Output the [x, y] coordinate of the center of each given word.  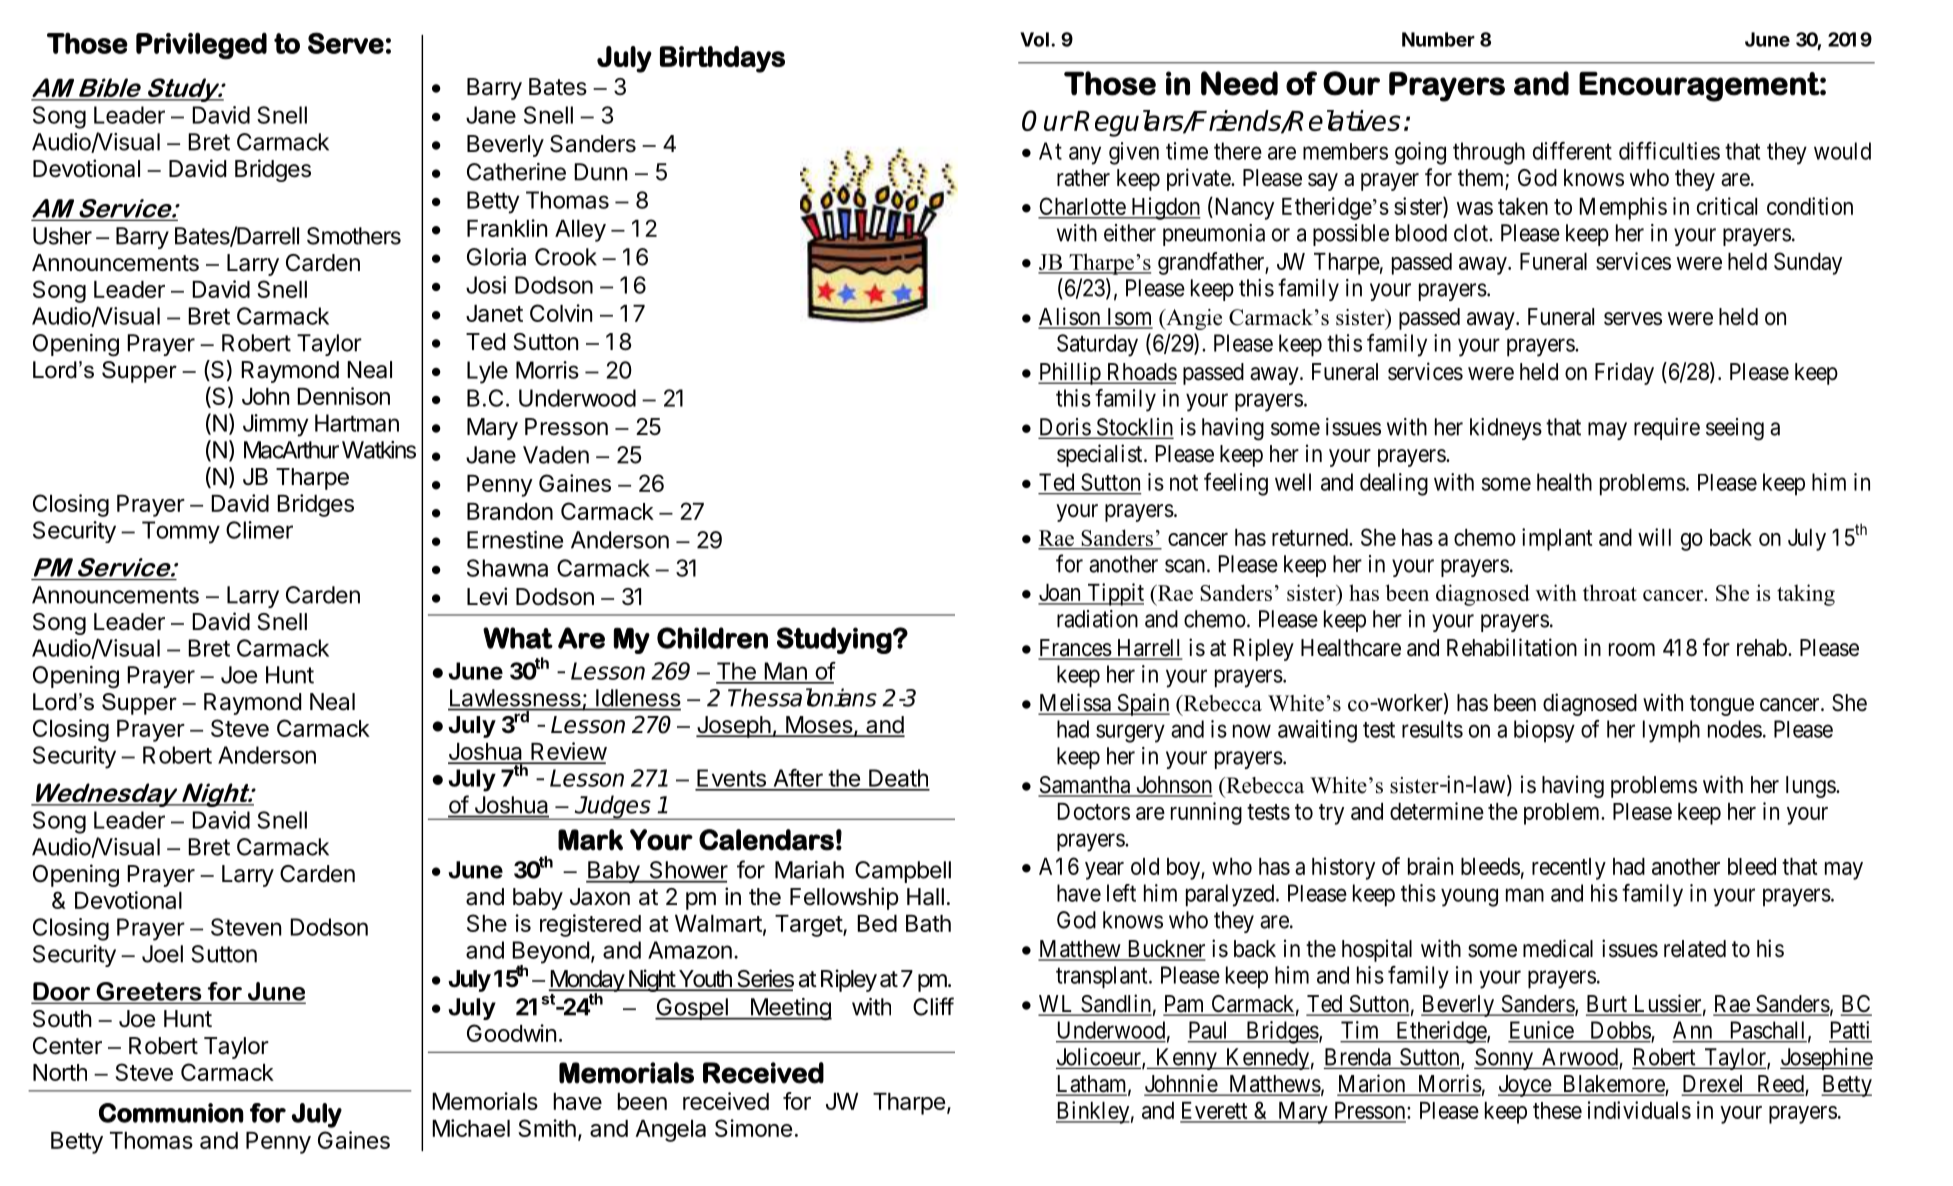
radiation [1097, 619]
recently [1569, 869]
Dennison [343, 396]
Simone [753, 1128]
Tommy [181, 532]
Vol [1034, 39]
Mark [590, 840]
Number [1438, 39]
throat [1610, 592]
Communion [171, 1113]
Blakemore [1613, 1085]
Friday [1624, 373]
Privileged [201, 46]
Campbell [903, 872]
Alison [1070, 317]
